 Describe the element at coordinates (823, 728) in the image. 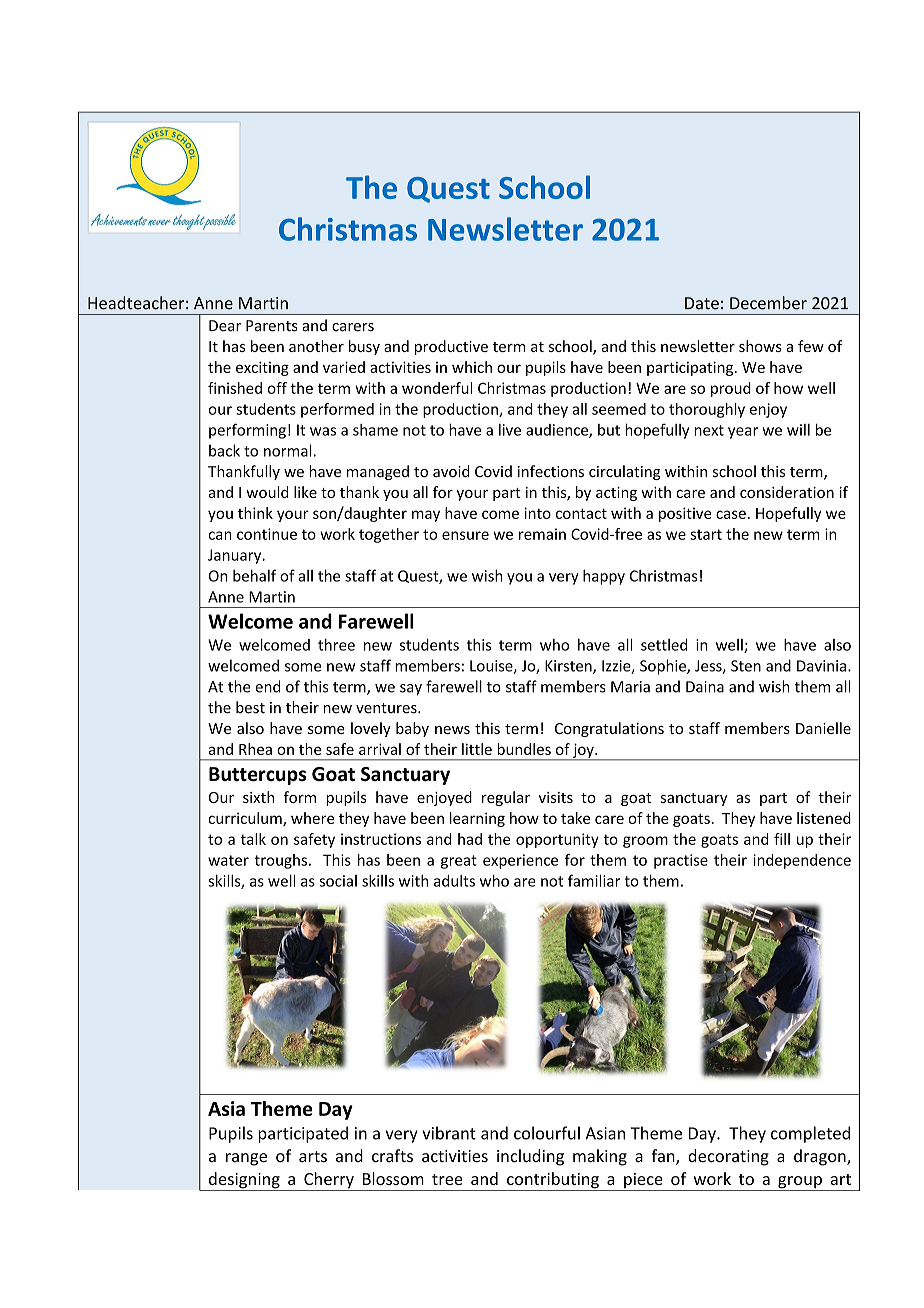

I see `Danielle` at that location.
